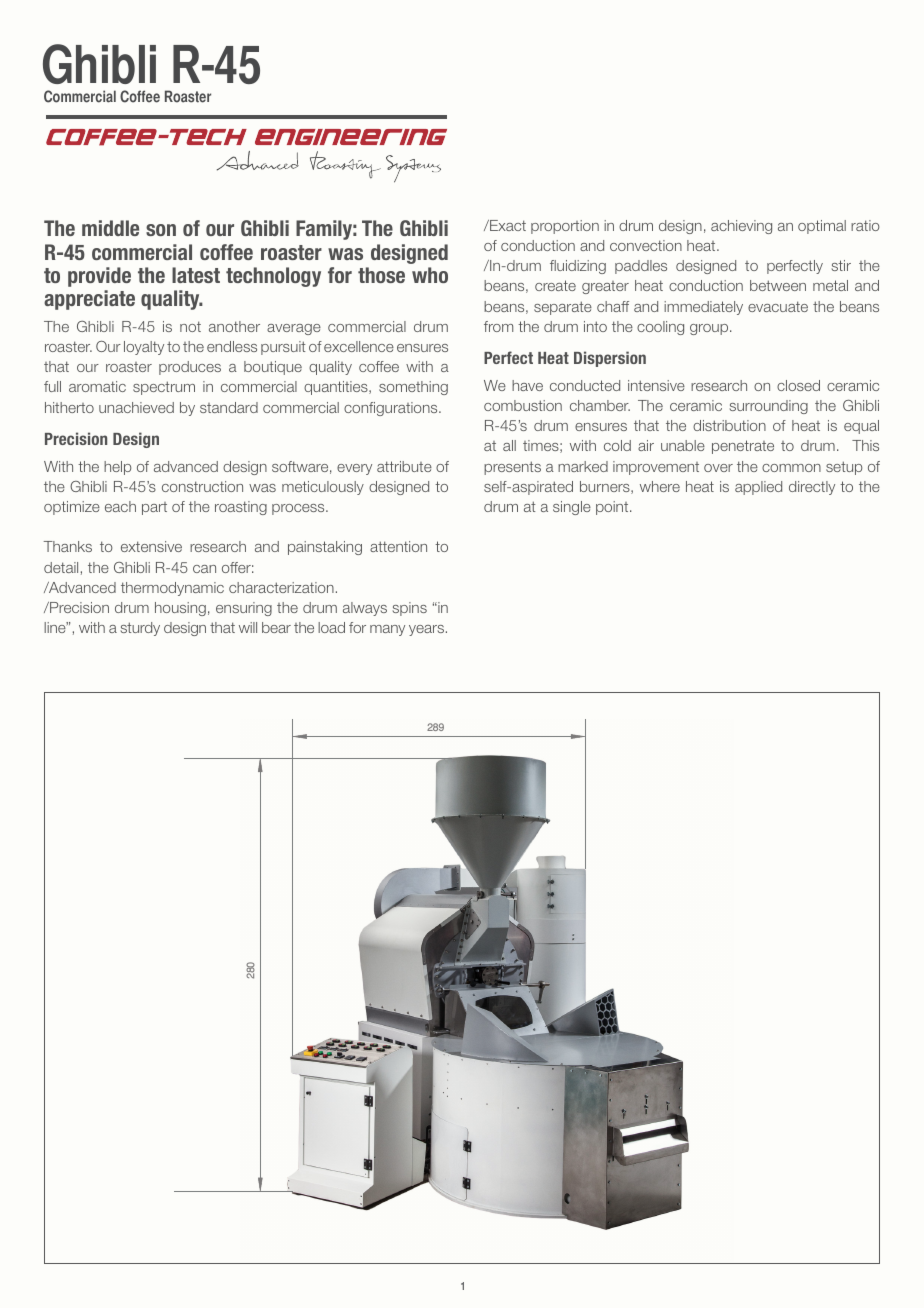 The width and height of the document is (924, 1308). What do you see at coordinates (729, 425) in the document?
I see `distribution` at bounding box center [729, 425].
